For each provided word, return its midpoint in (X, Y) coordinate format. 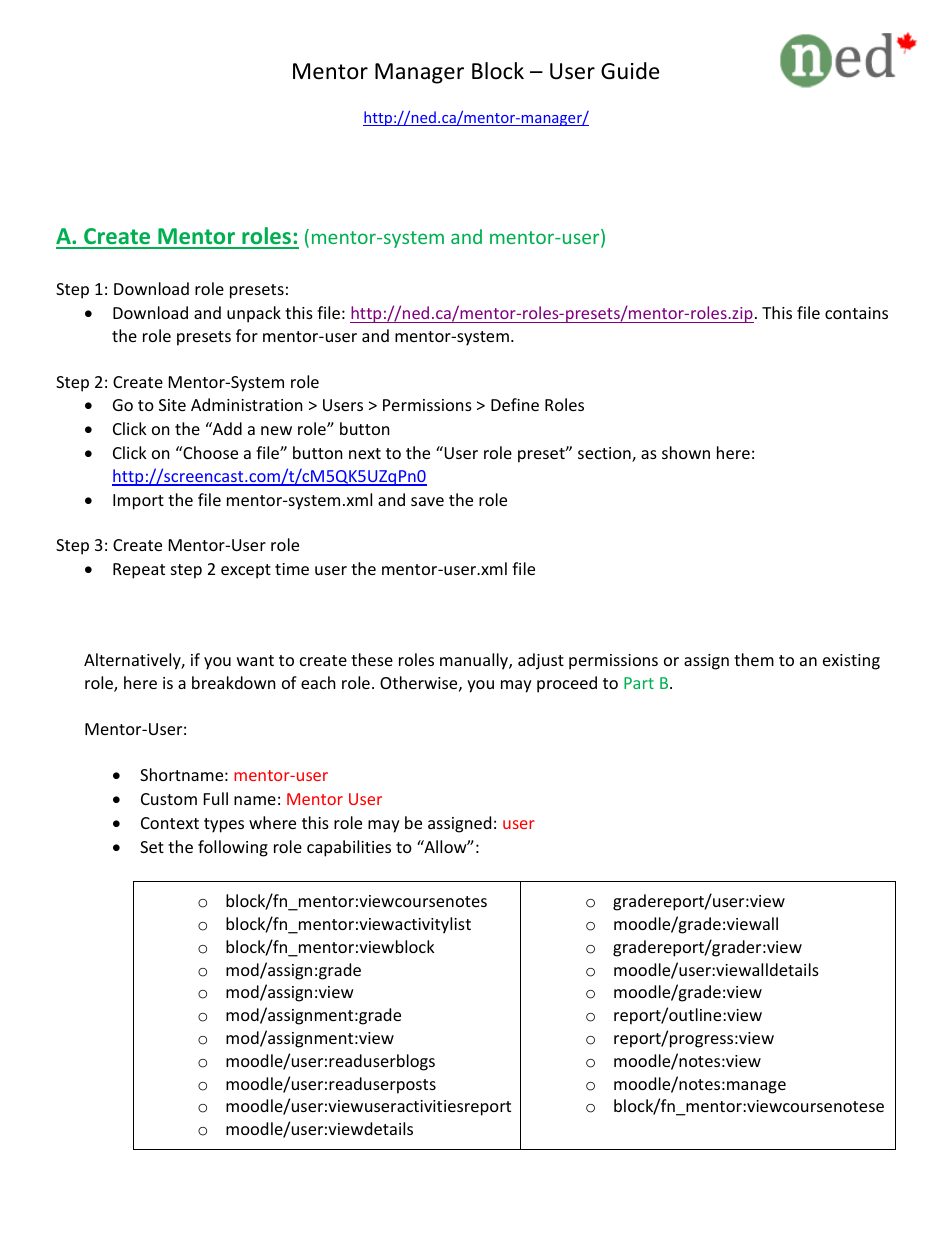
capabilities (349, 848)
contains (856, 313)
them (754, 659)
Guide (630, 71)
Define (515, 404)
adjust (541, 661)
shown (686, 452)
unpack (254, 314)
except (246, 571)
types (224, 825)
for (247, 335)
